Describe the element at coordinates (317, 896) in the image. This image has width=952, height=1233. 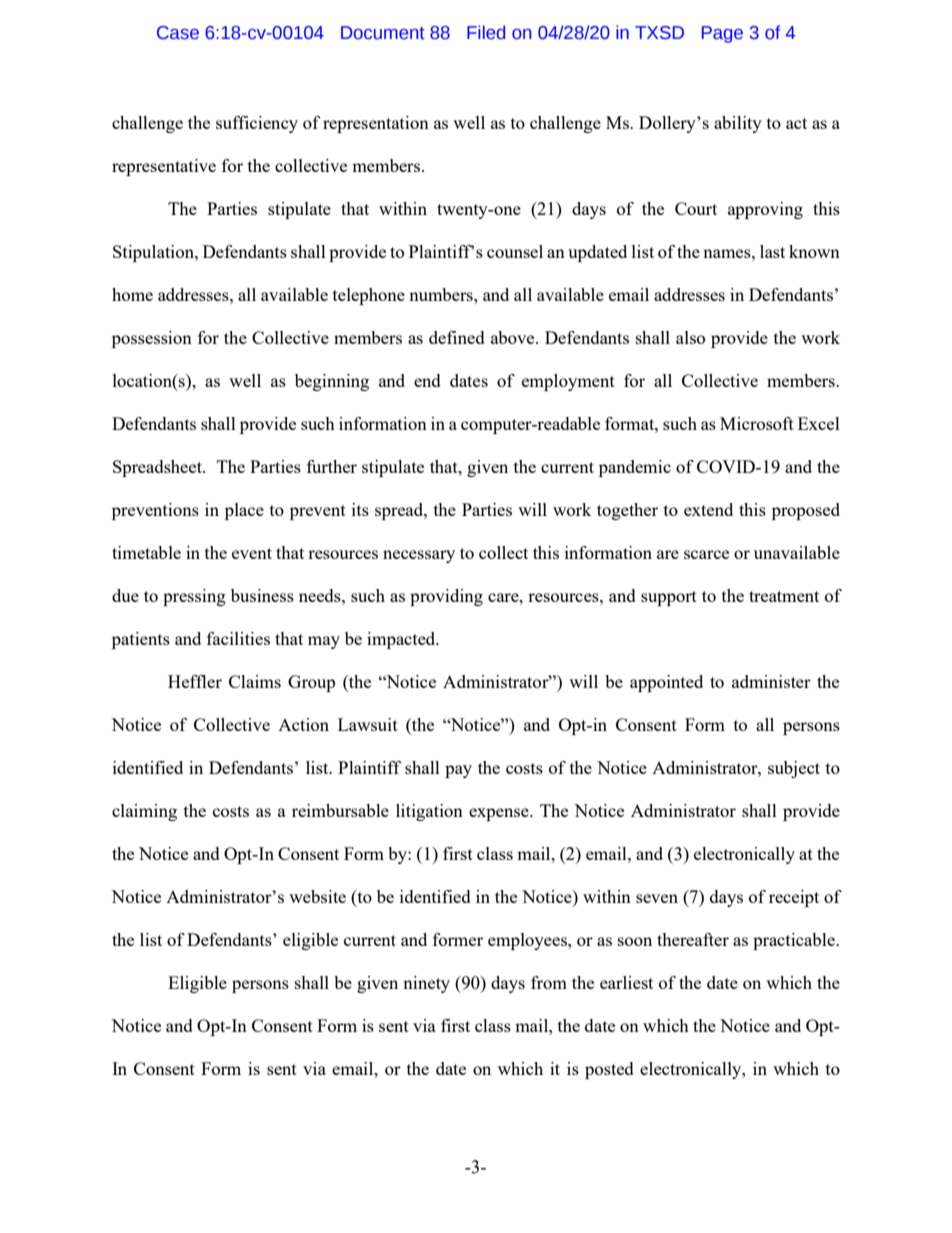
I see `website` at that location.
